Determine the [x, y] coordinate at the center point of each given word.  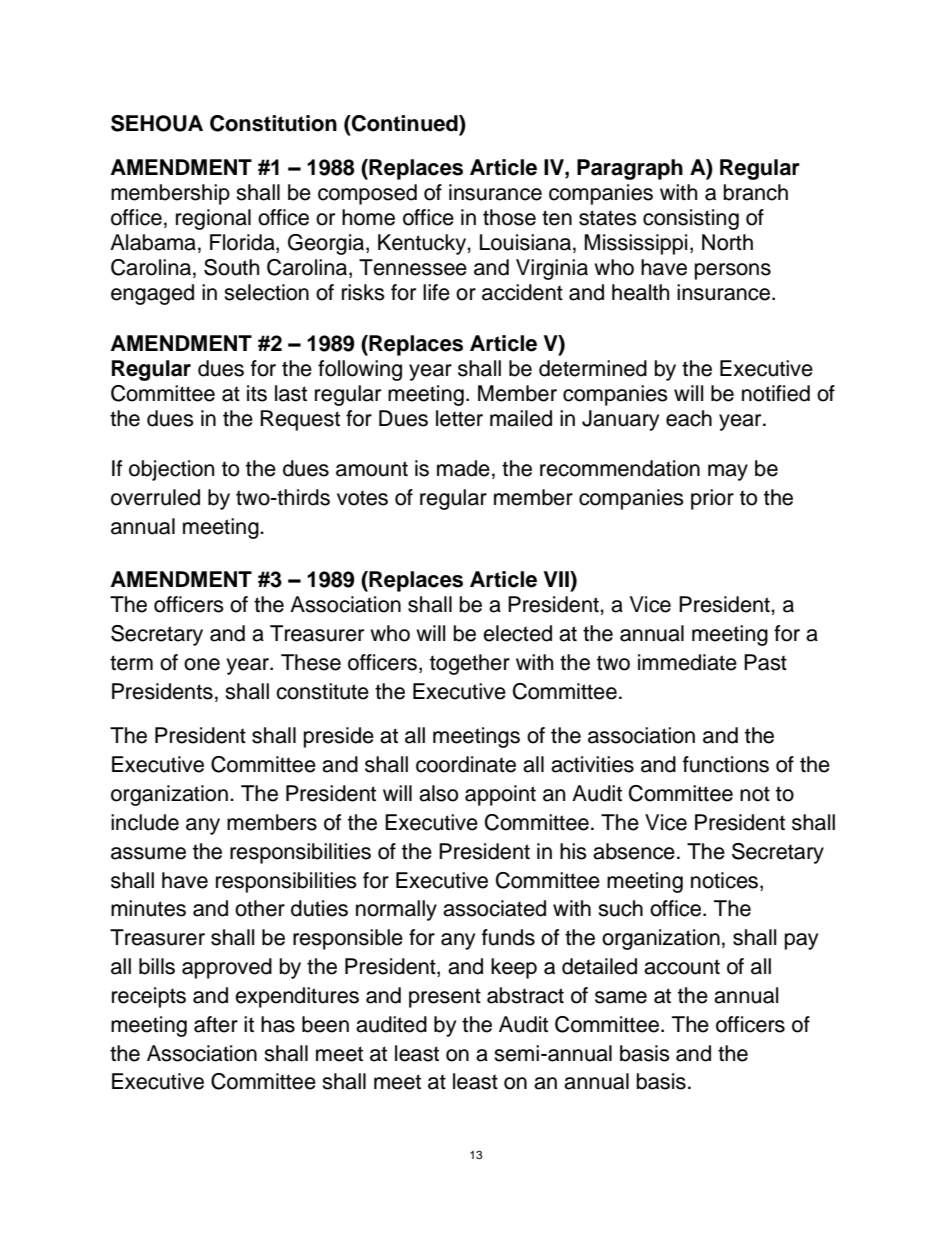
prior [712, 499]
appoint [500, 795]
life [436, 292]
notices [726, 880]
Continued [405, 123]
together [470, 664]
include [145, 822]
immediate [687, 662]
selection [266, 292]
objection [171, 470]
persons [733, 271]
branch [756, 192]
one [202, 664]
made [463, 468]
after [216, 1024]
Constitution [273, 123]
